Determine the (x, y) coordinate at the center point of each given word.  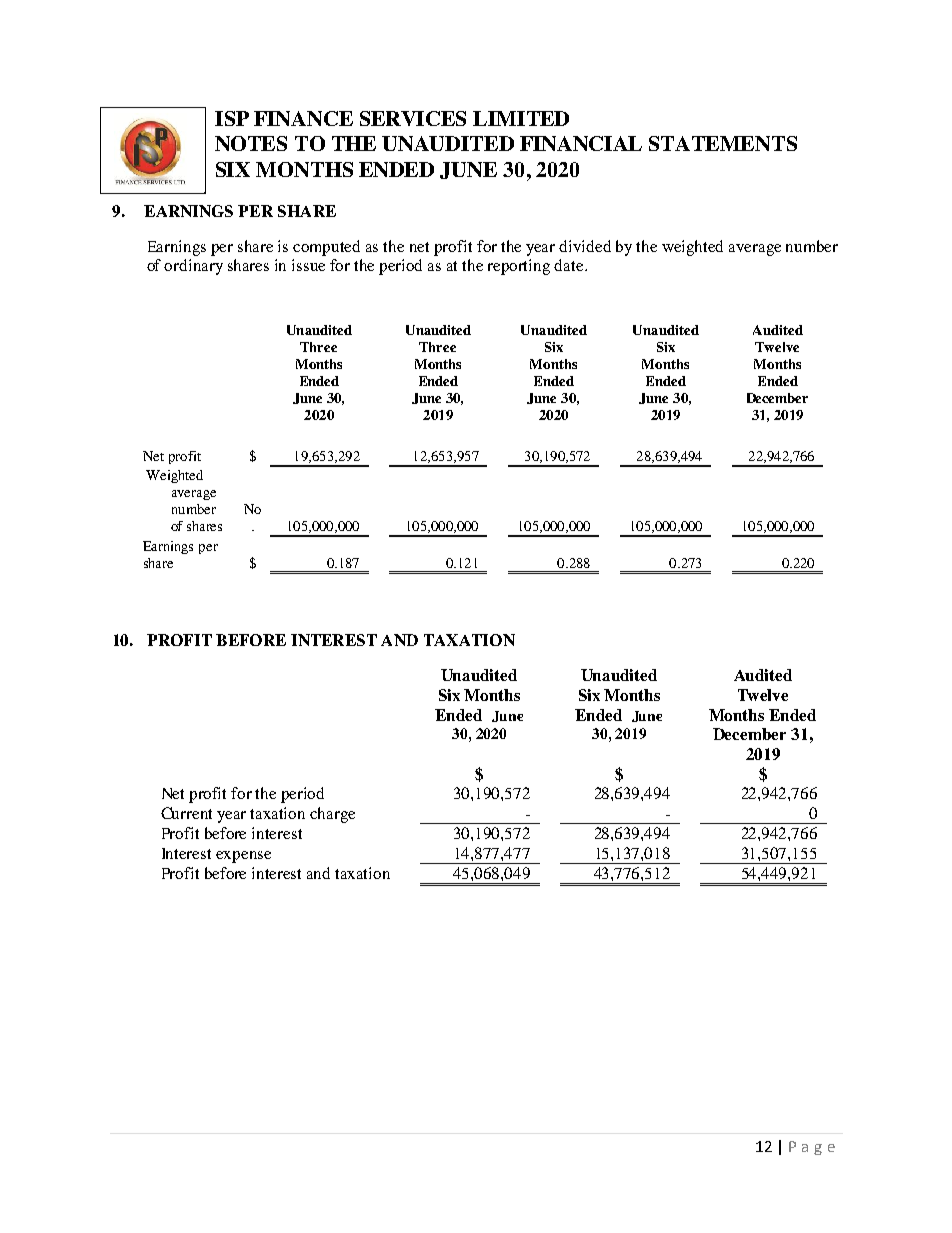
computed (326, 248)
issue (308, 265)
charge (332, 815)
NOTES (251, 143)
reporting (519, 267)
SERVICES (413, 118)
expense (243, 857)
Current (186, 813)
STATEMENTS (723, 143)
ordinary (193, 267)
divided (585, 246)
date (570, 265)
